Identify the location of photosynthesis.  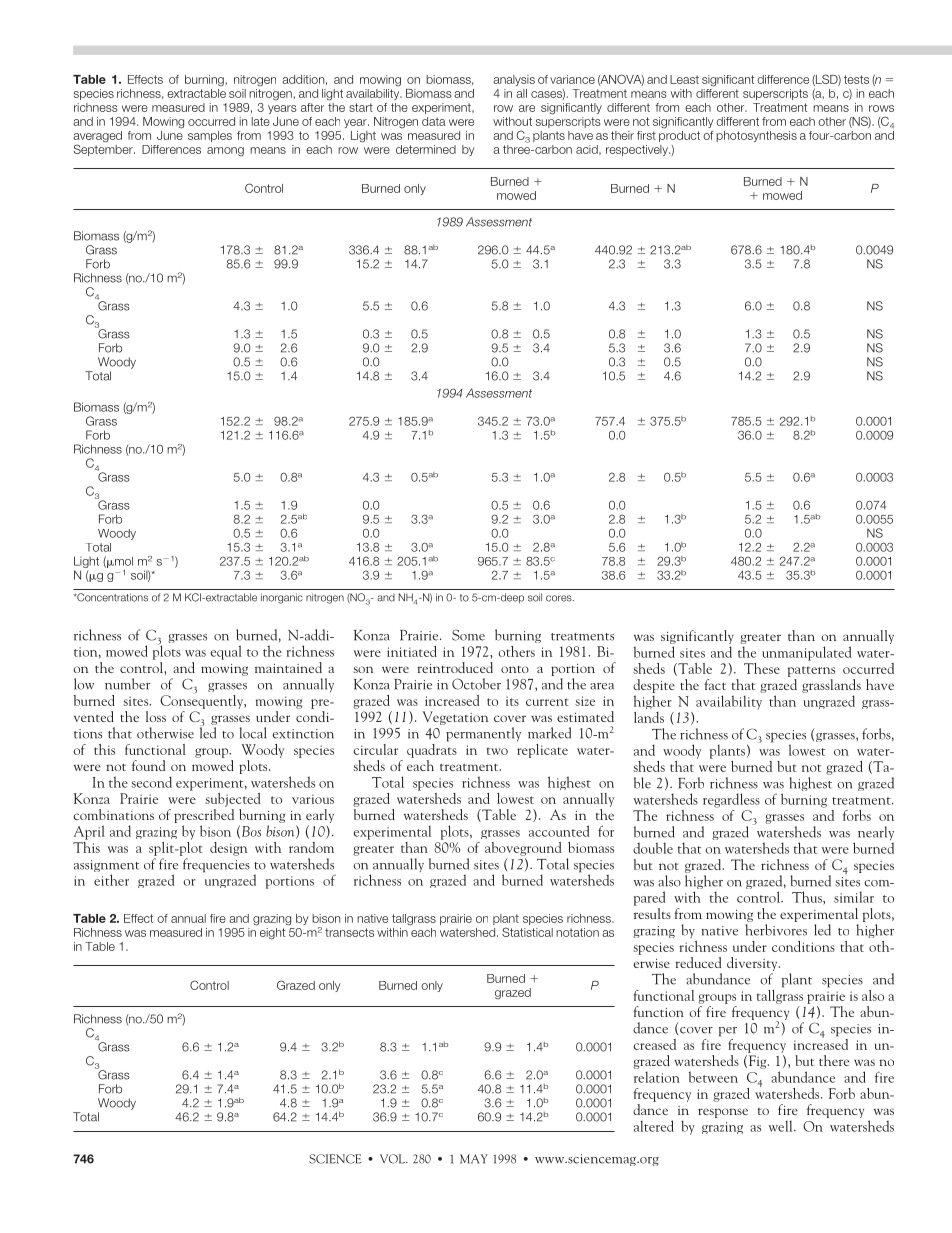
(756, 136).
